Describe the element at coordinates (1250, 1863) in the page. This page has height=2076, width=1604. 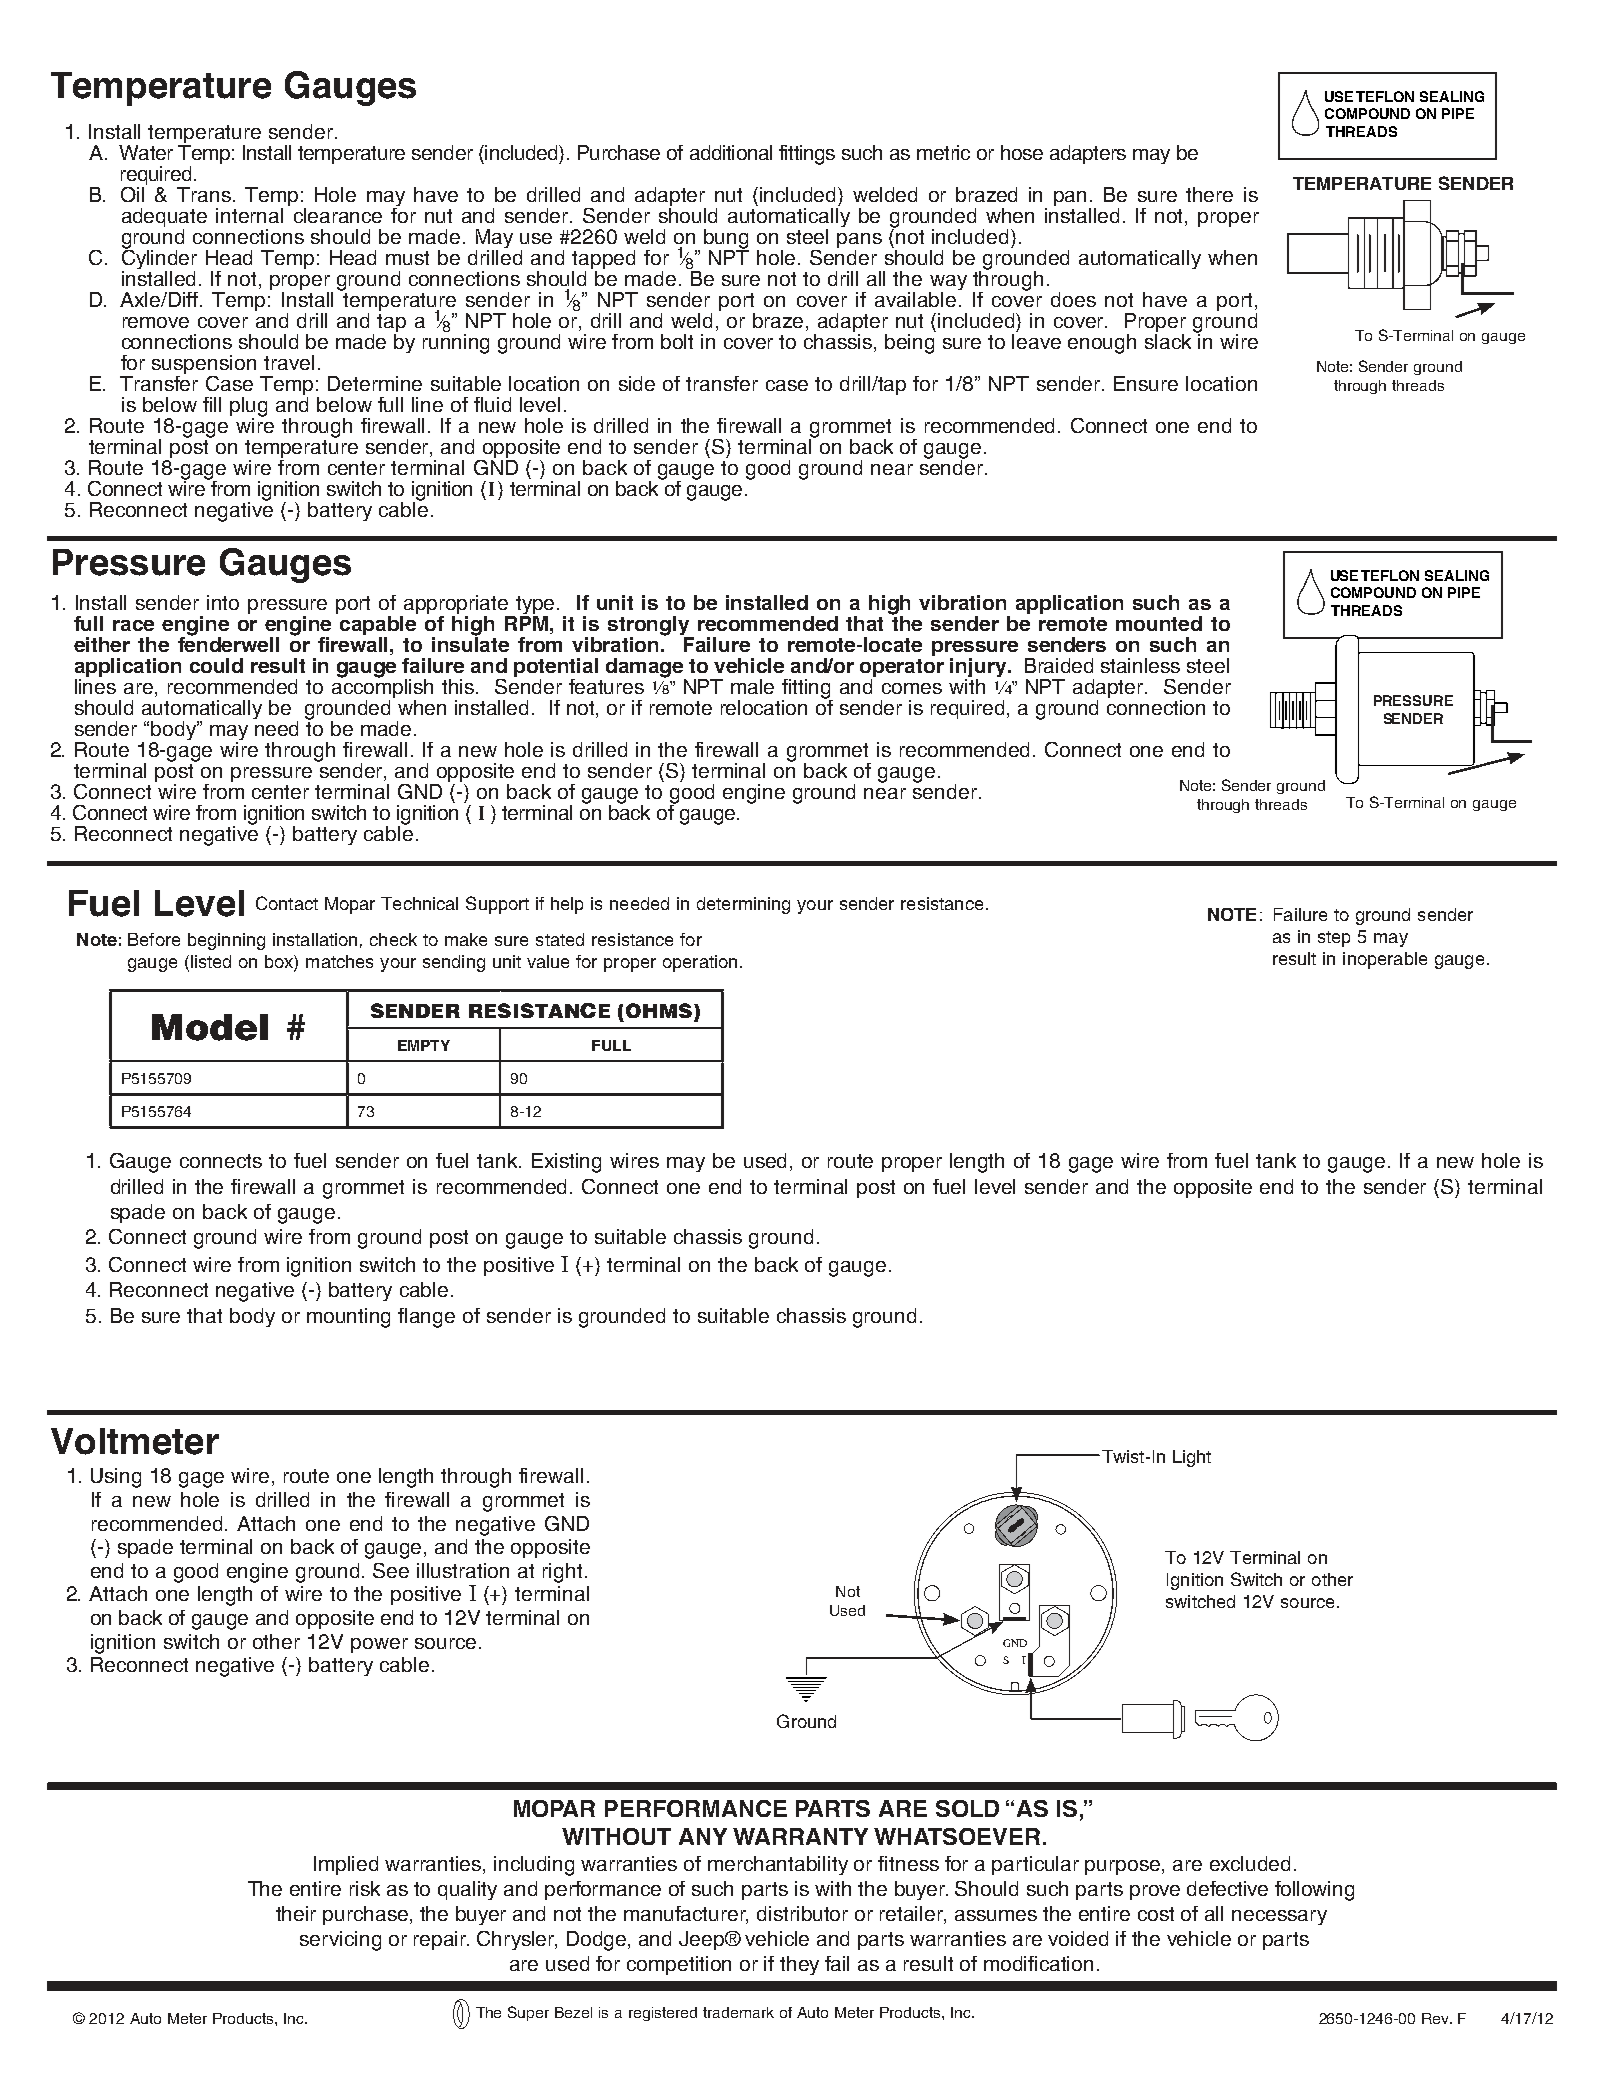
I see `excluded` at that location.
